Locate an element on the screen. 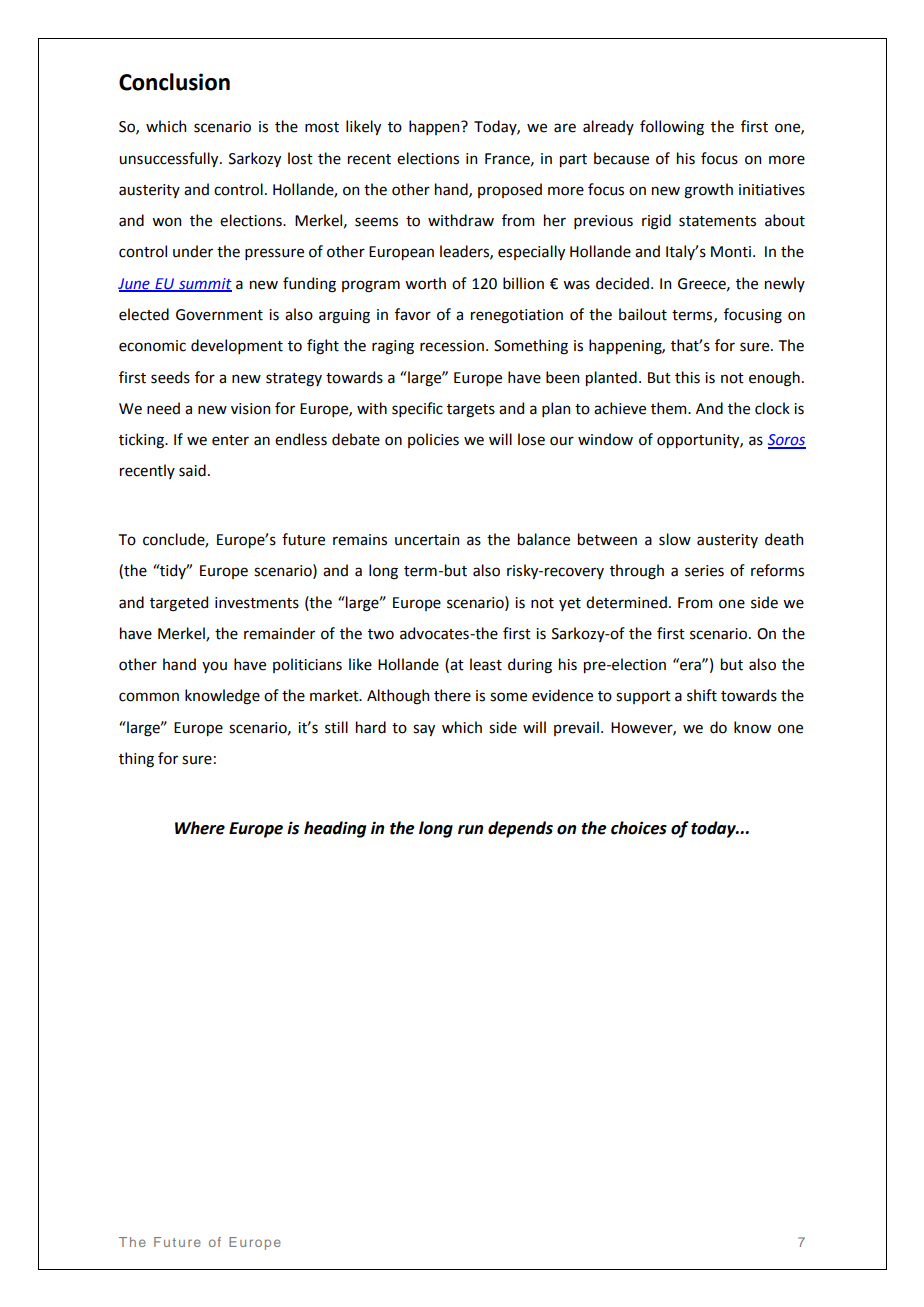 The height and width of the screenshot is (1307, 924). targeted is located at coordinates (179, 604).
